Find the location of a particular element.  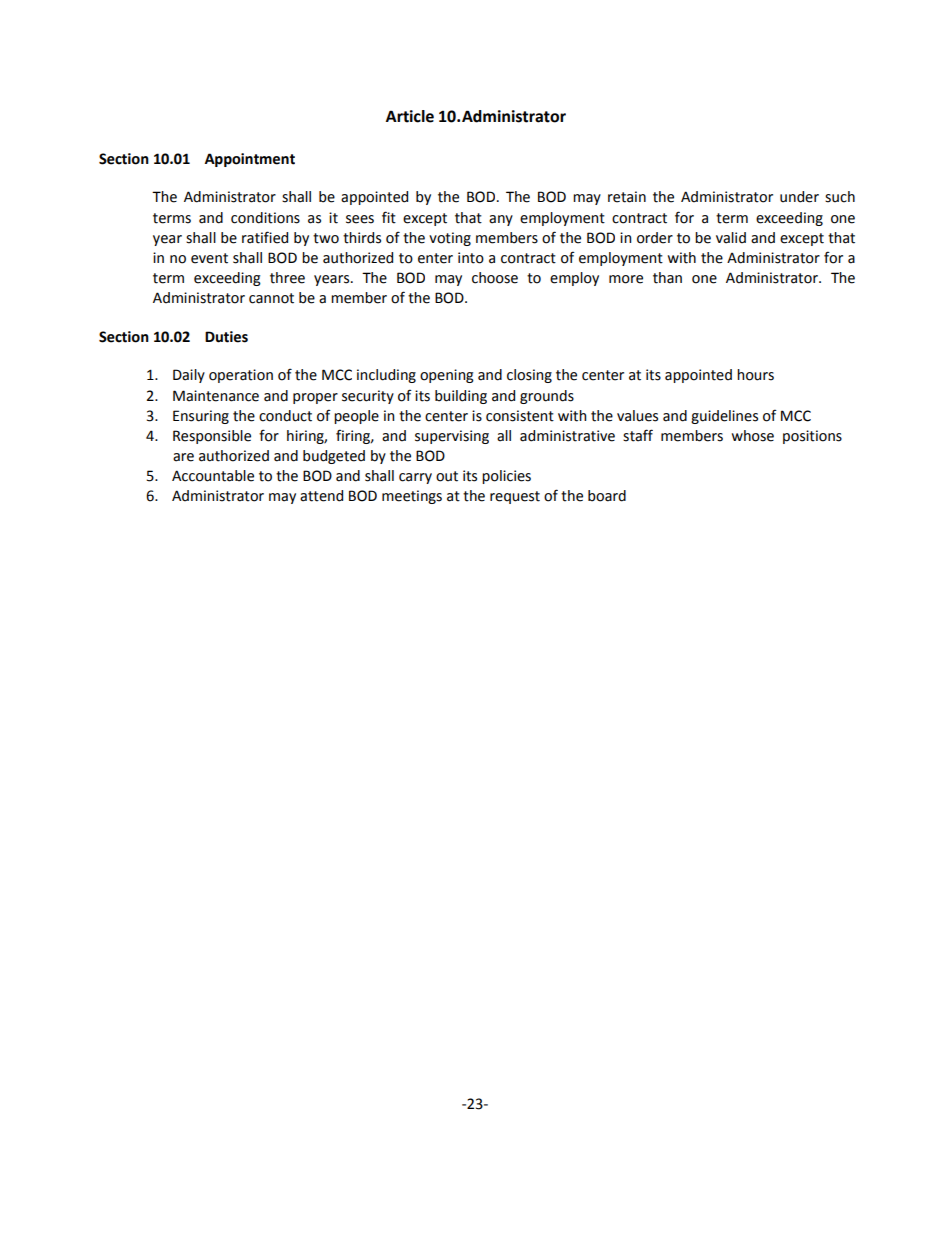

retain is located at coordinates (627, 197).
